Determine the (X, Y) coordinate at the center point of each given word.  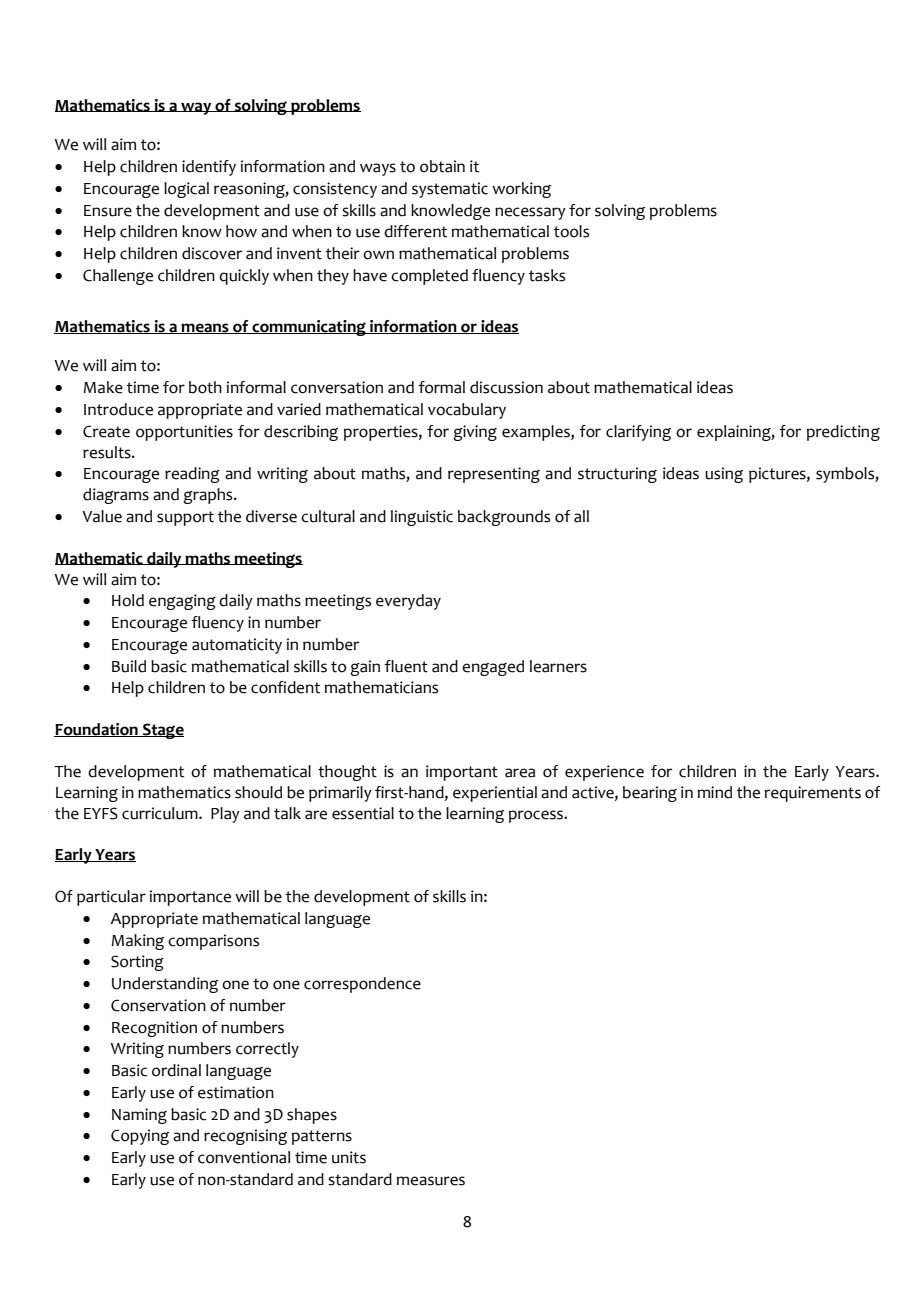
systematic (450, 190)
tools (571, 231)
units (349, 1157)
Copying (140, 1137)
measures (431, 1181)
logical (186, 190)
